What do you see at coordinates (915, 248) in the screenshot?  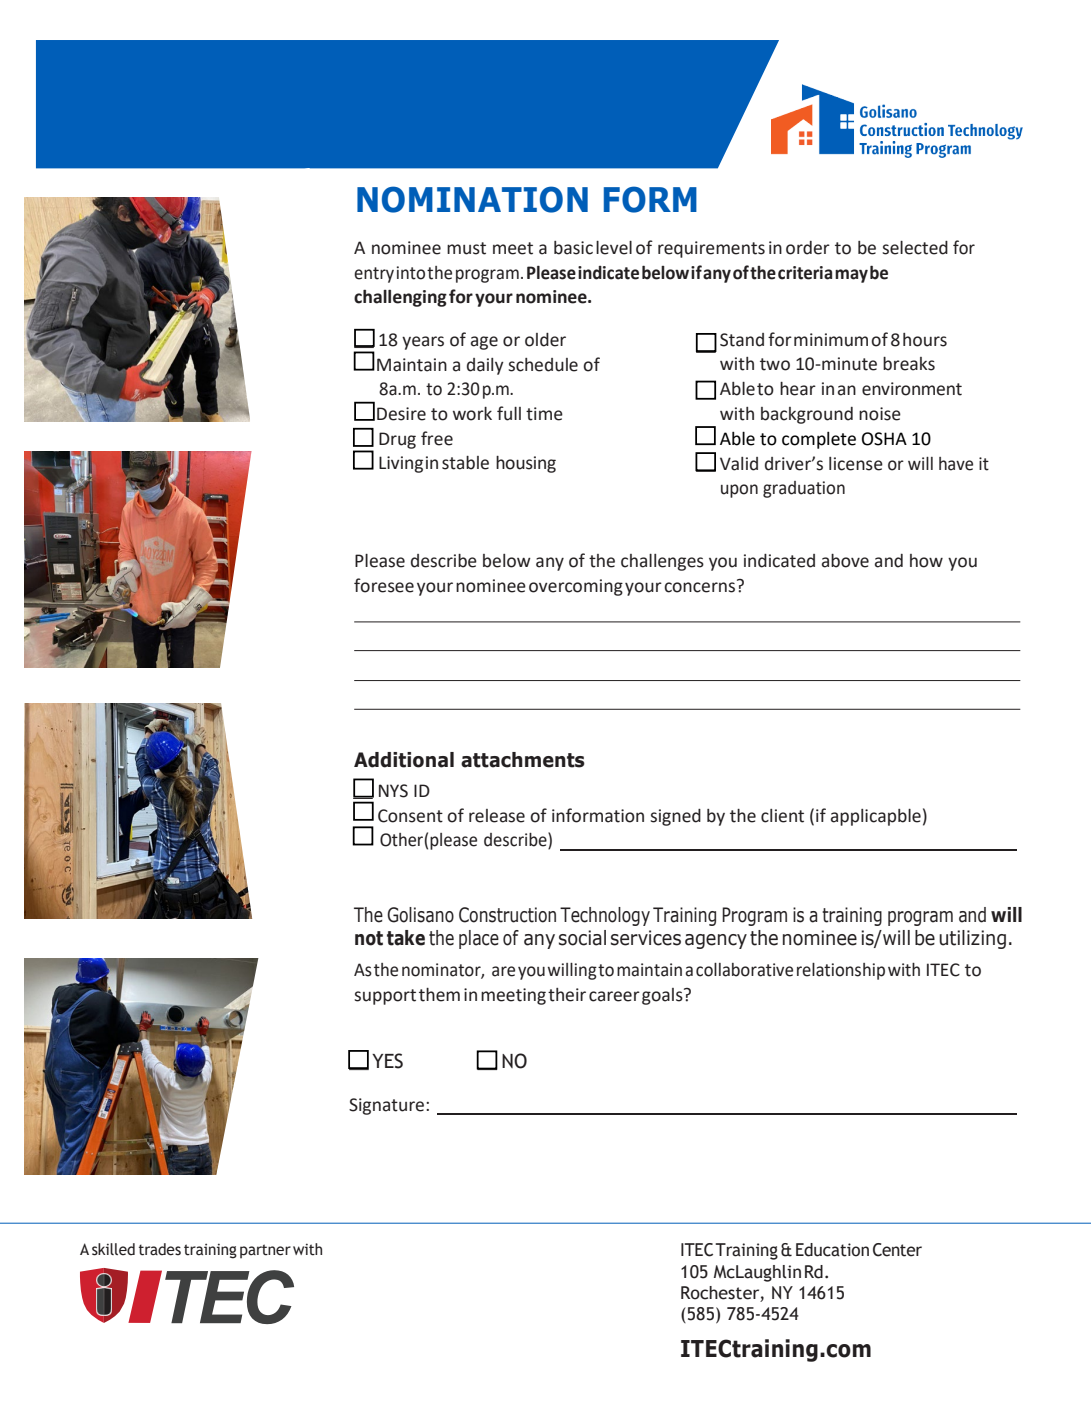 I see `selected` at bounding box center [915, 248].
